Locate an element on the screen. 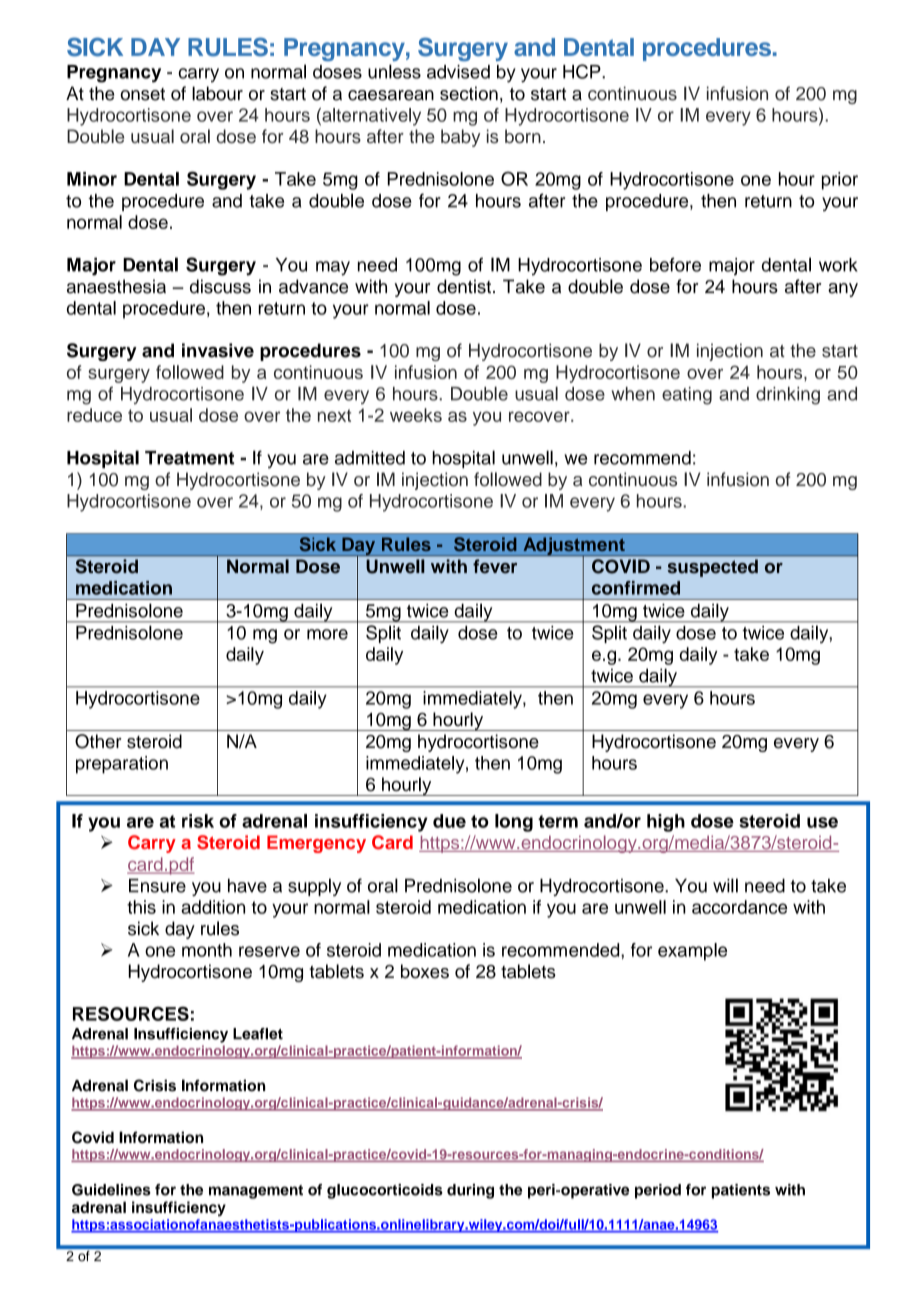  more is located at coordinates (327, 634).
